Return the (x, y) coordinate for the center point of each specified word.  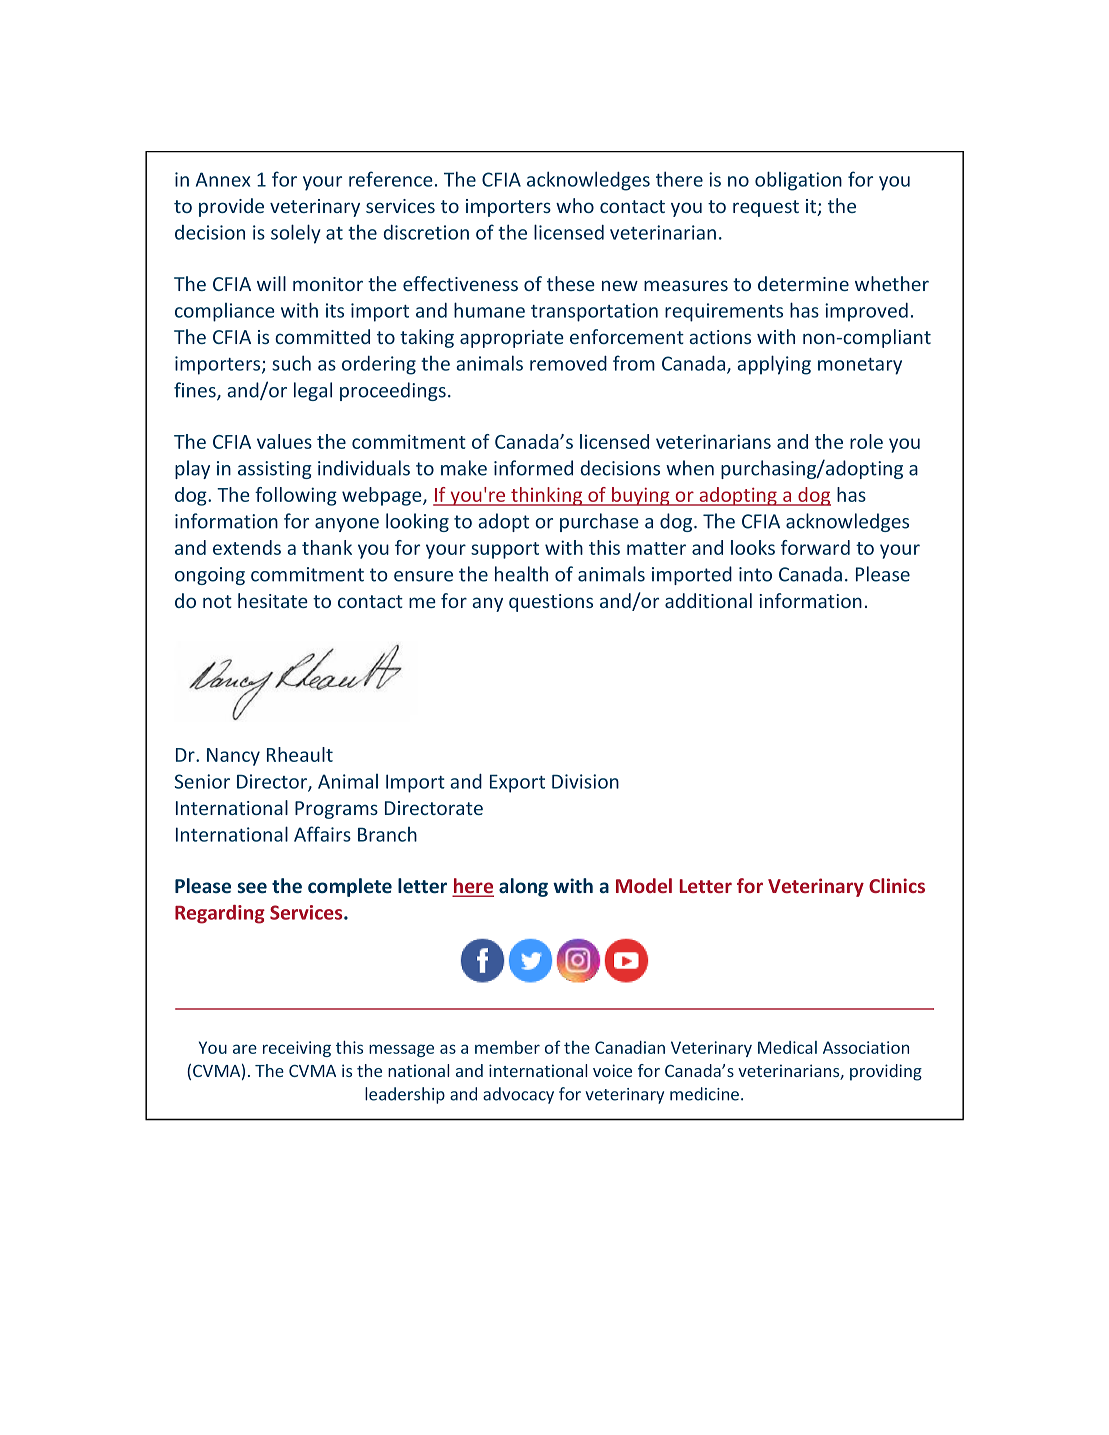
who (575, 205)
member (507, 1047)
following (296, 496)
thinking (547, 496)
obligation (798, 181)
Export (517, 783)
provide (231, 207)
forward (815, 547)
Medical (787, 1047)
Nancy (233, 757)
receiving (297, 1049)
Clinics (897, 885)
